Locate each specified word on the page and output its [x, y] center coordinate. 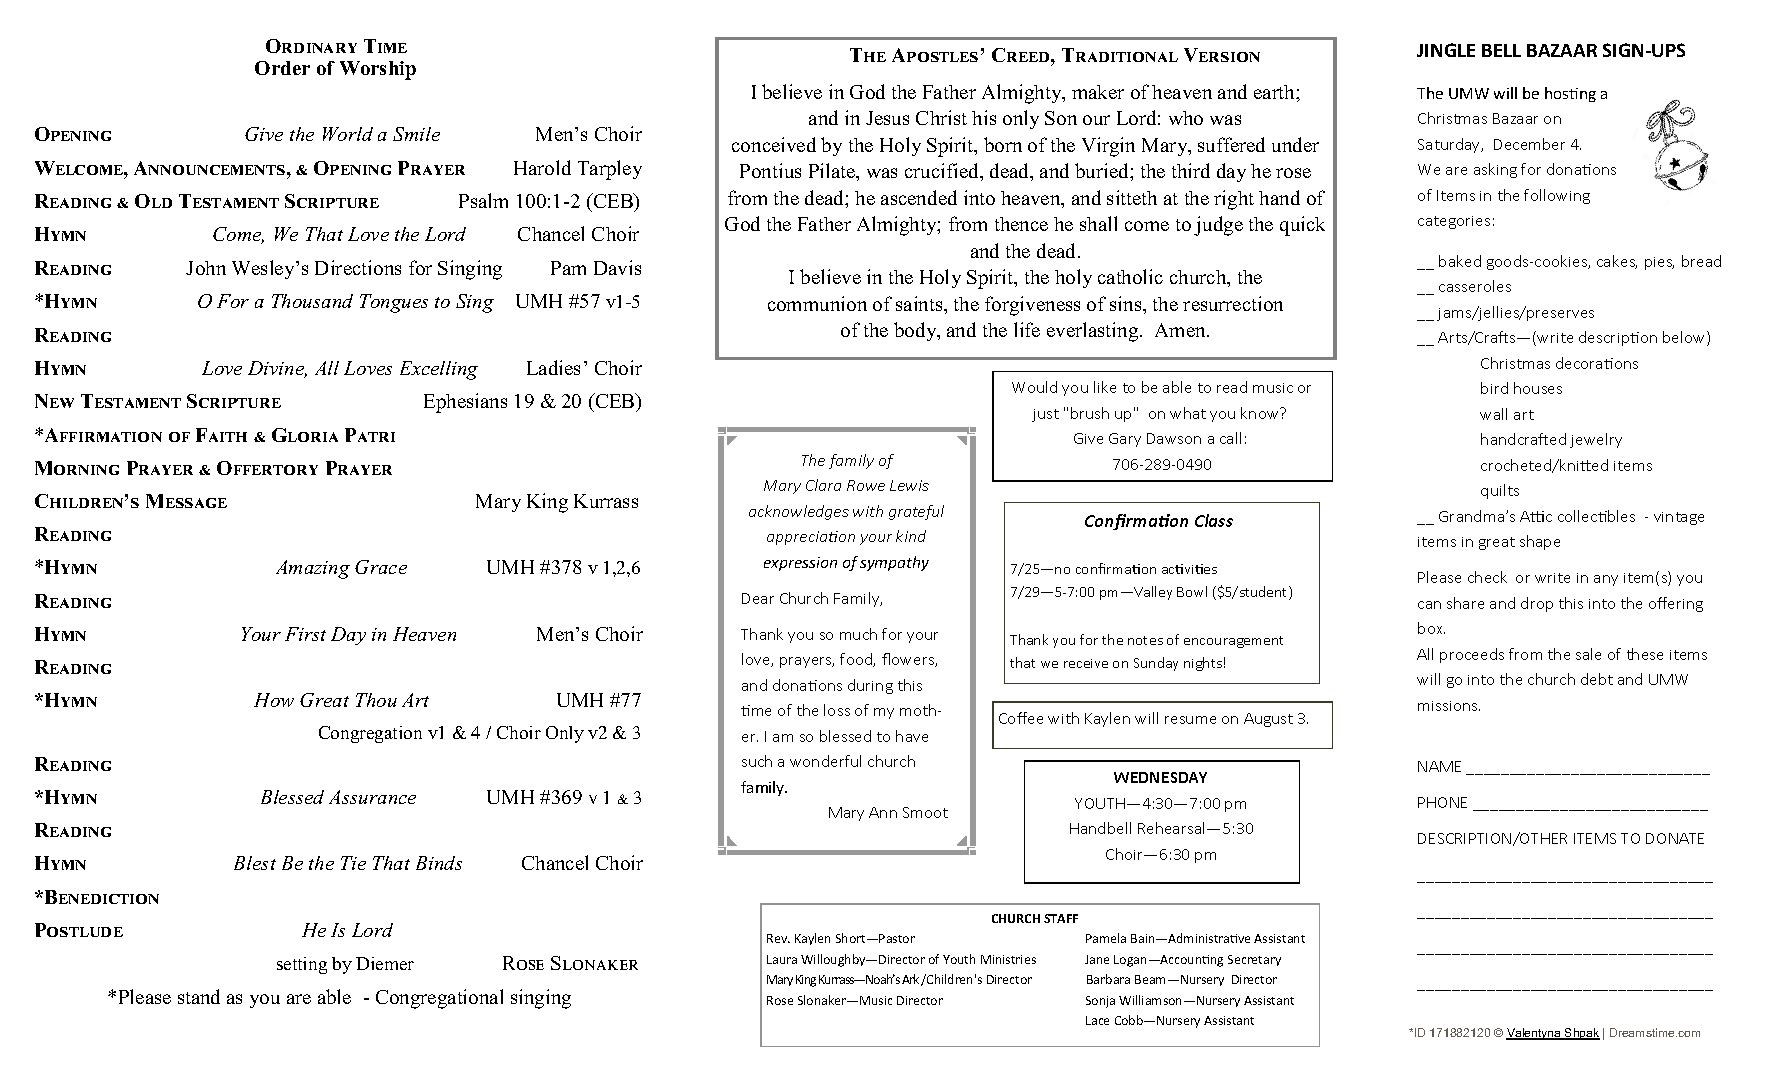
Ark [910, 979]
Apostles [935, 55]
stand [199, 996]
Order [282, 68]
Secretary [1254, 960]
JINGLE [1446, 50]
